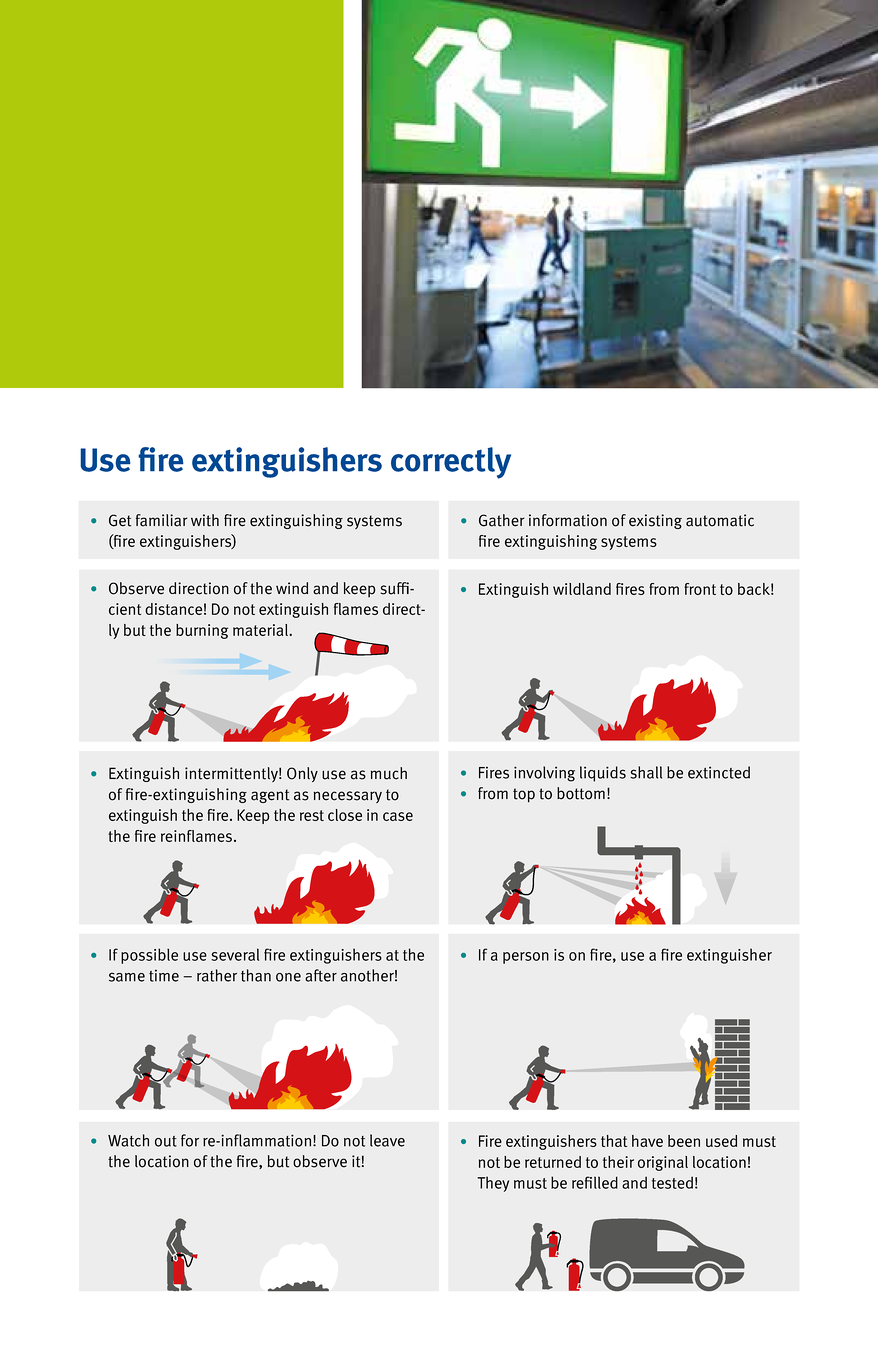 The image size is (878, 1372). What do you see at coordinates (166, 1141) in the screenshot?
I see `out` at bounding box center [166, 1141].
